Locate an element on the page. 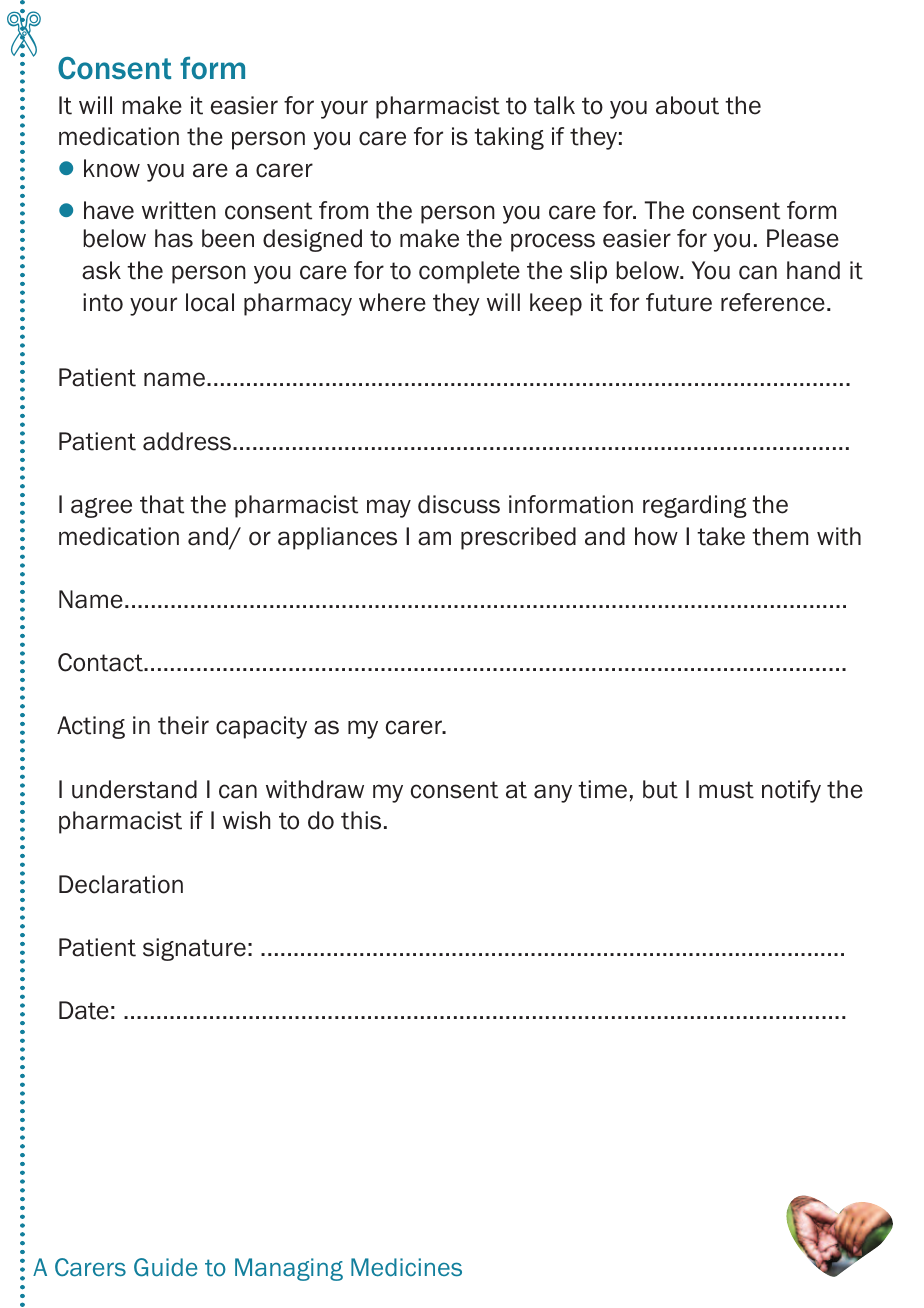 The image size is (924, 1308). Guide is located at coordinates (165, 1267).
